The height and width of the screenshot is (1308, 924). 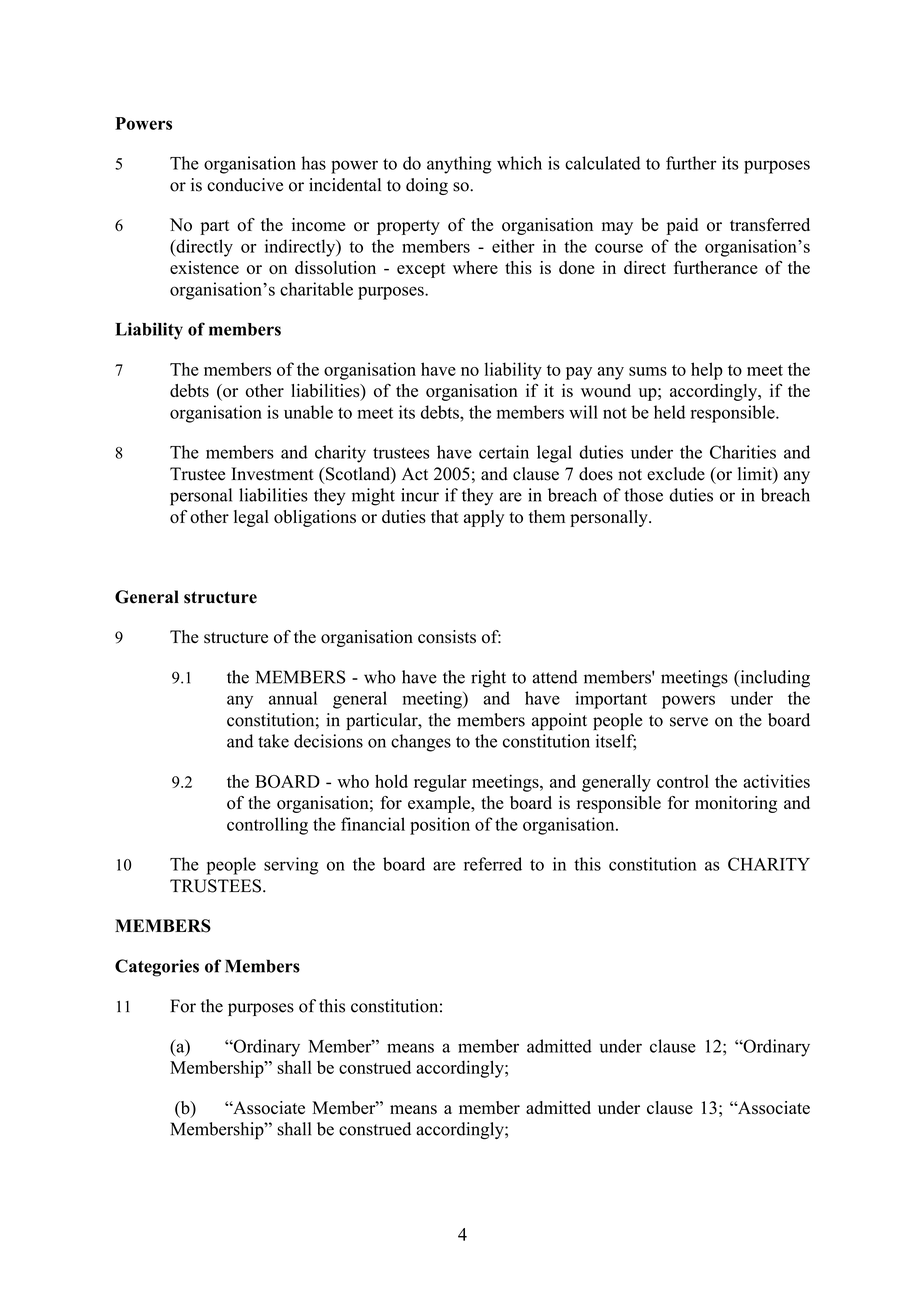 What do you see at coordinates (493, 864) in the screenshot?
I see `referred` at bounding box center [493, 864].
